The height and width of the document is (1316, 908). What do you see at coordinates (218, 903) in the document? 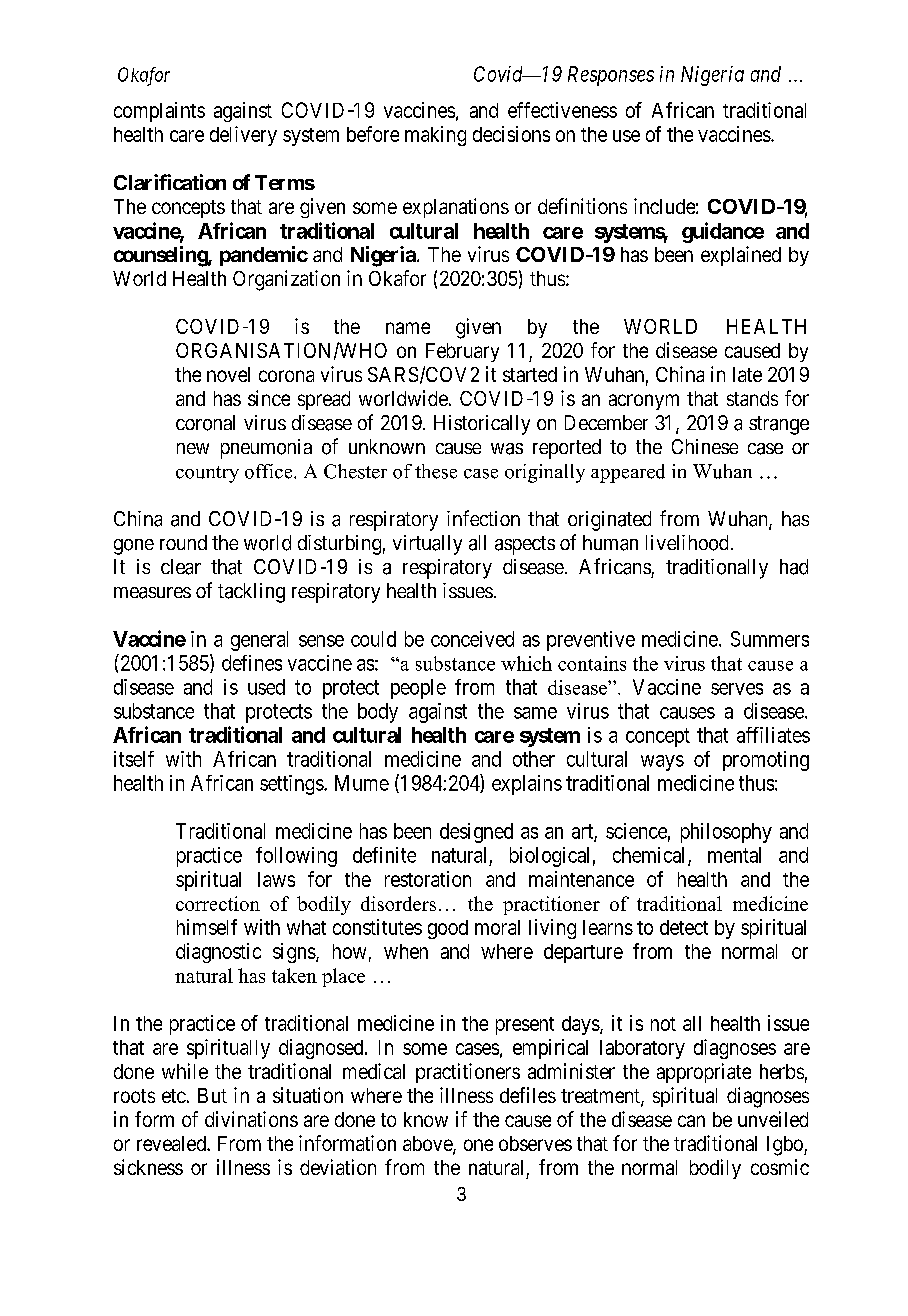
I see `correction` at bounding box center [218, 903].
